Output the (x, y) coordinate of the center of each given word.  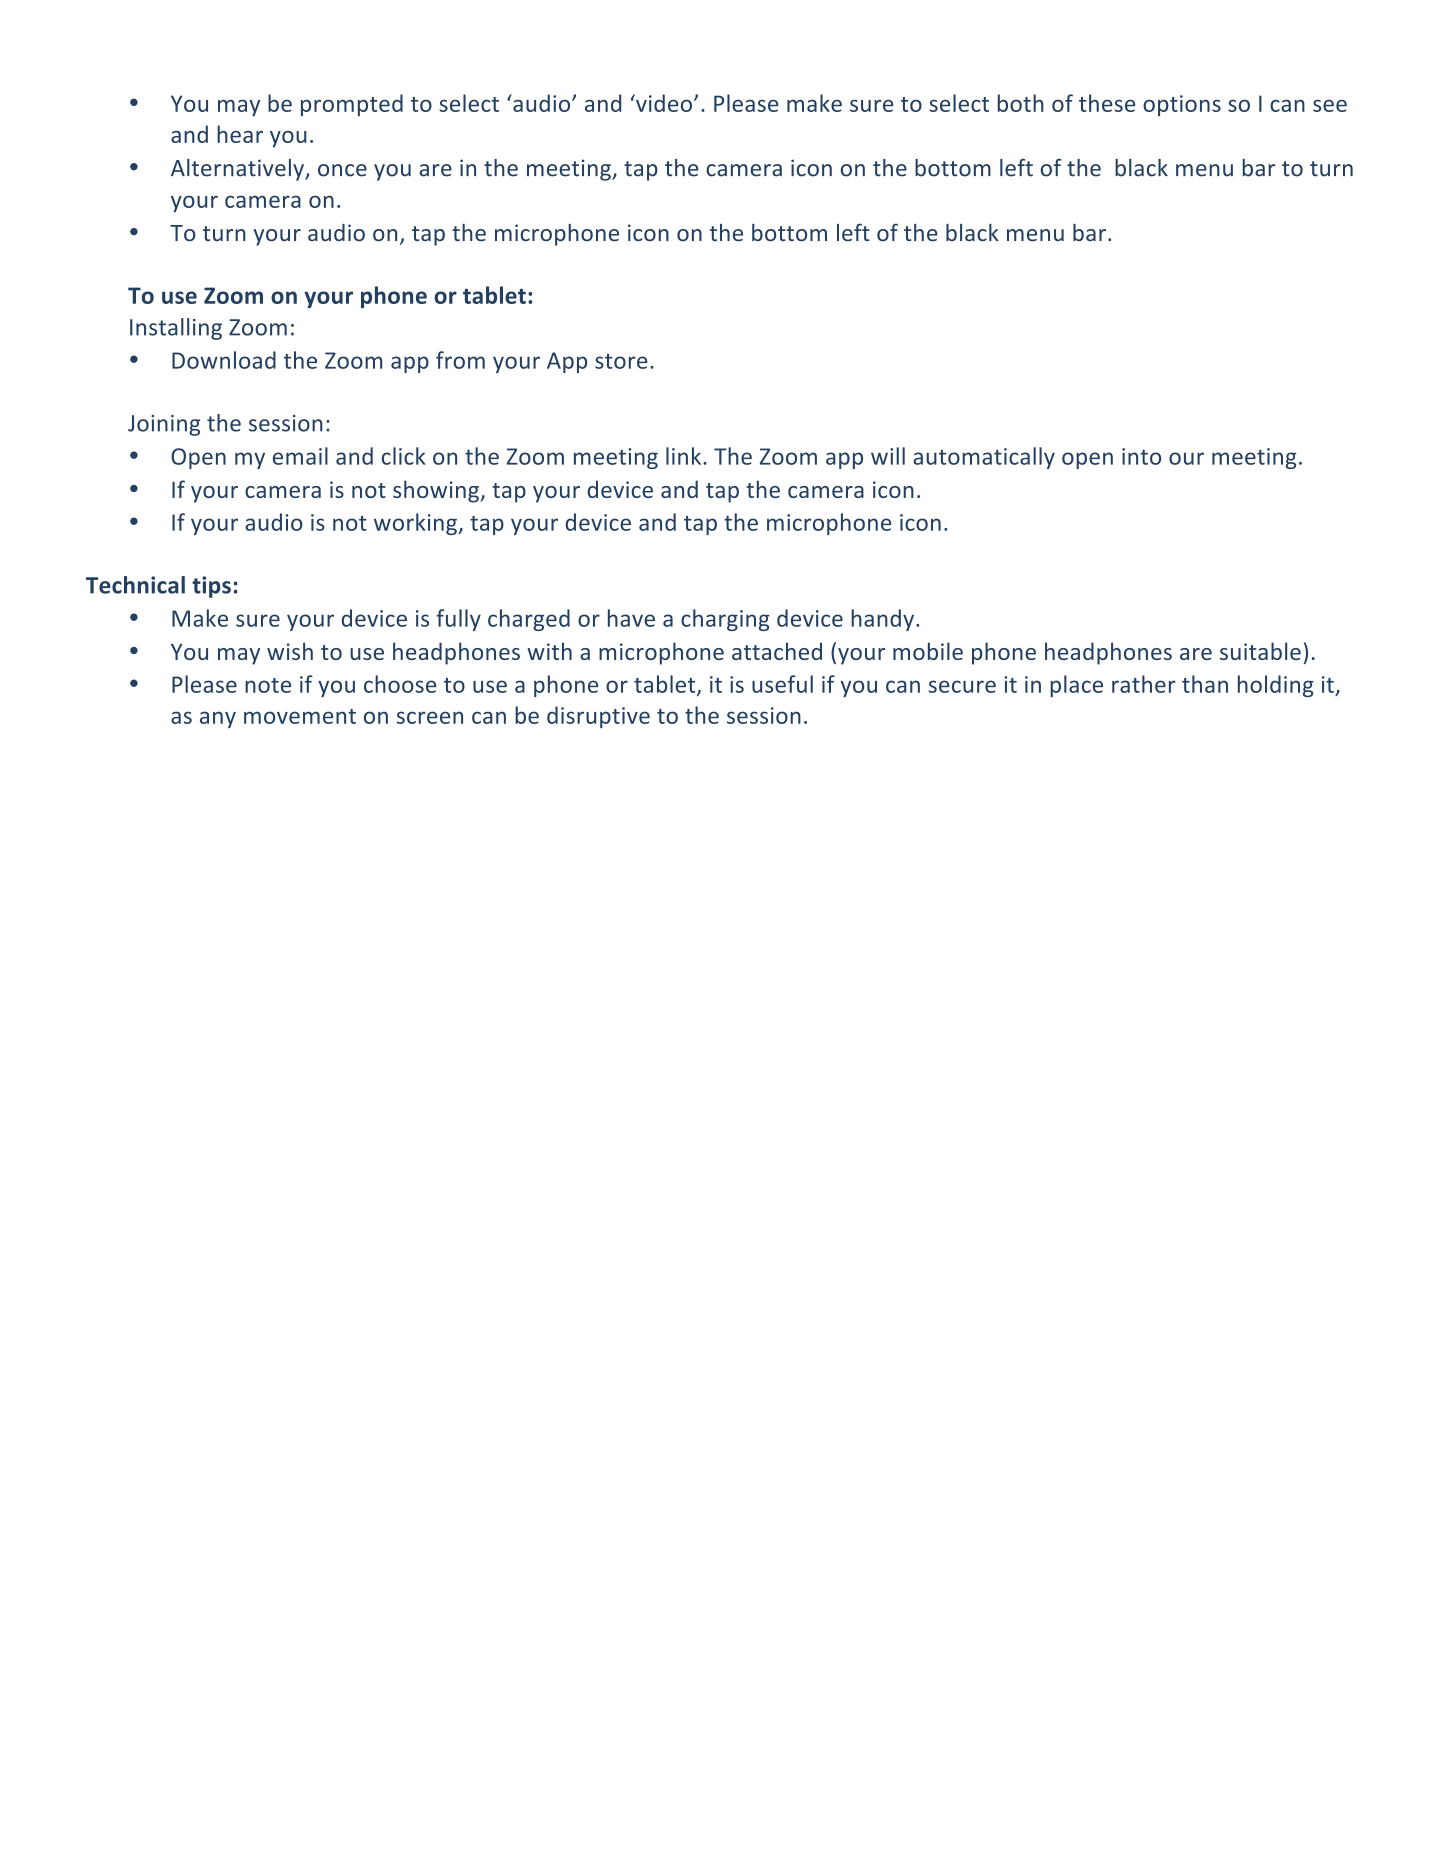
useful (782, 684)
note (268, 685)
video (663, 103)
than (1205, 684)
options (1182, 105)
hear (240, 134)
